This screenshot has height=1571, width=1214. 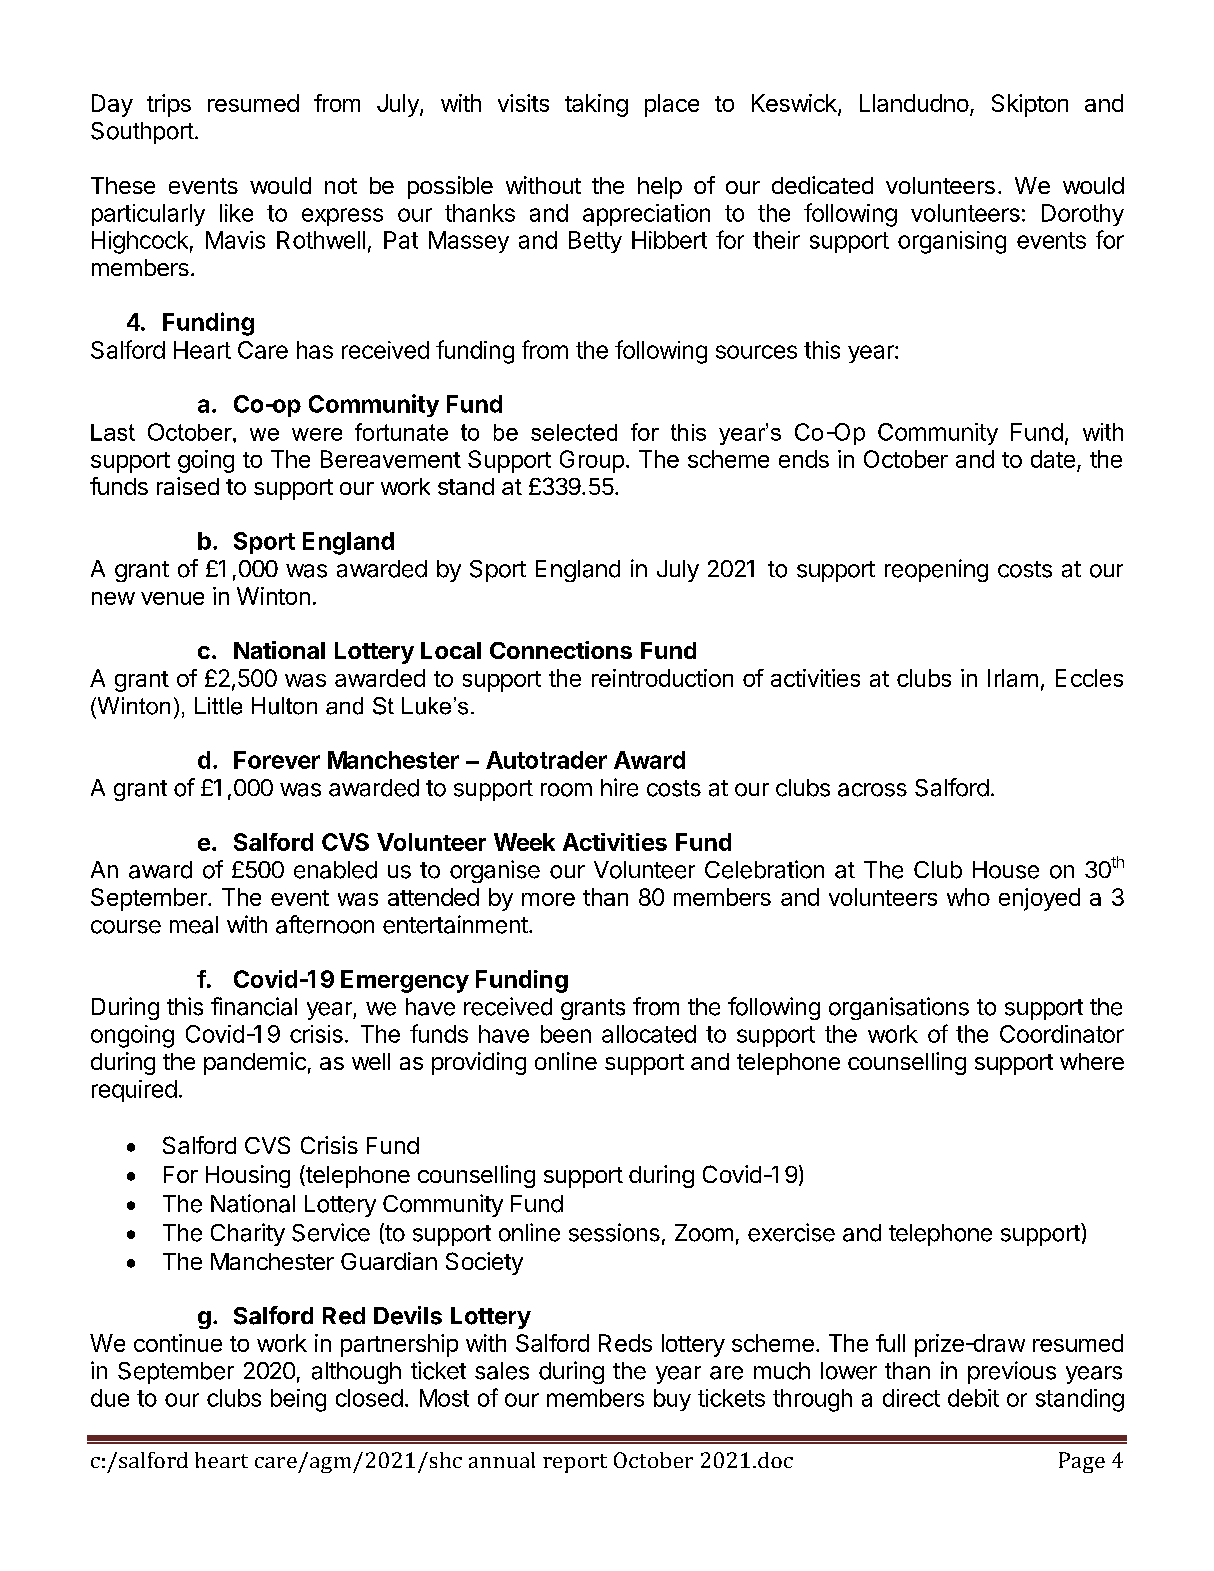 I want to click on Skipton, so click(x=1030, y=105).
